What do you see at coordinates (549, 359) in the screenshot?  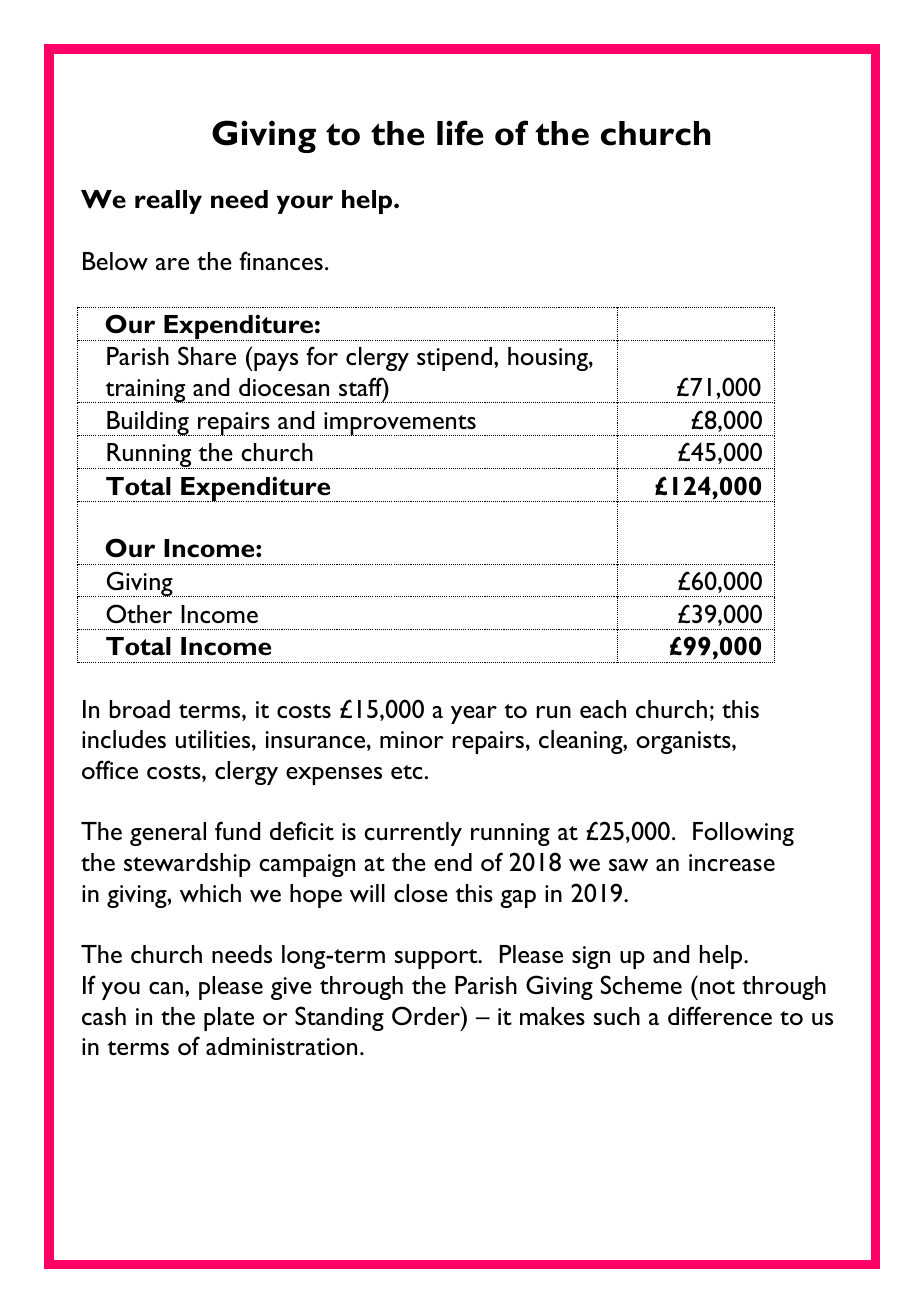 I see `housing` at bounding box center [549, 359].
